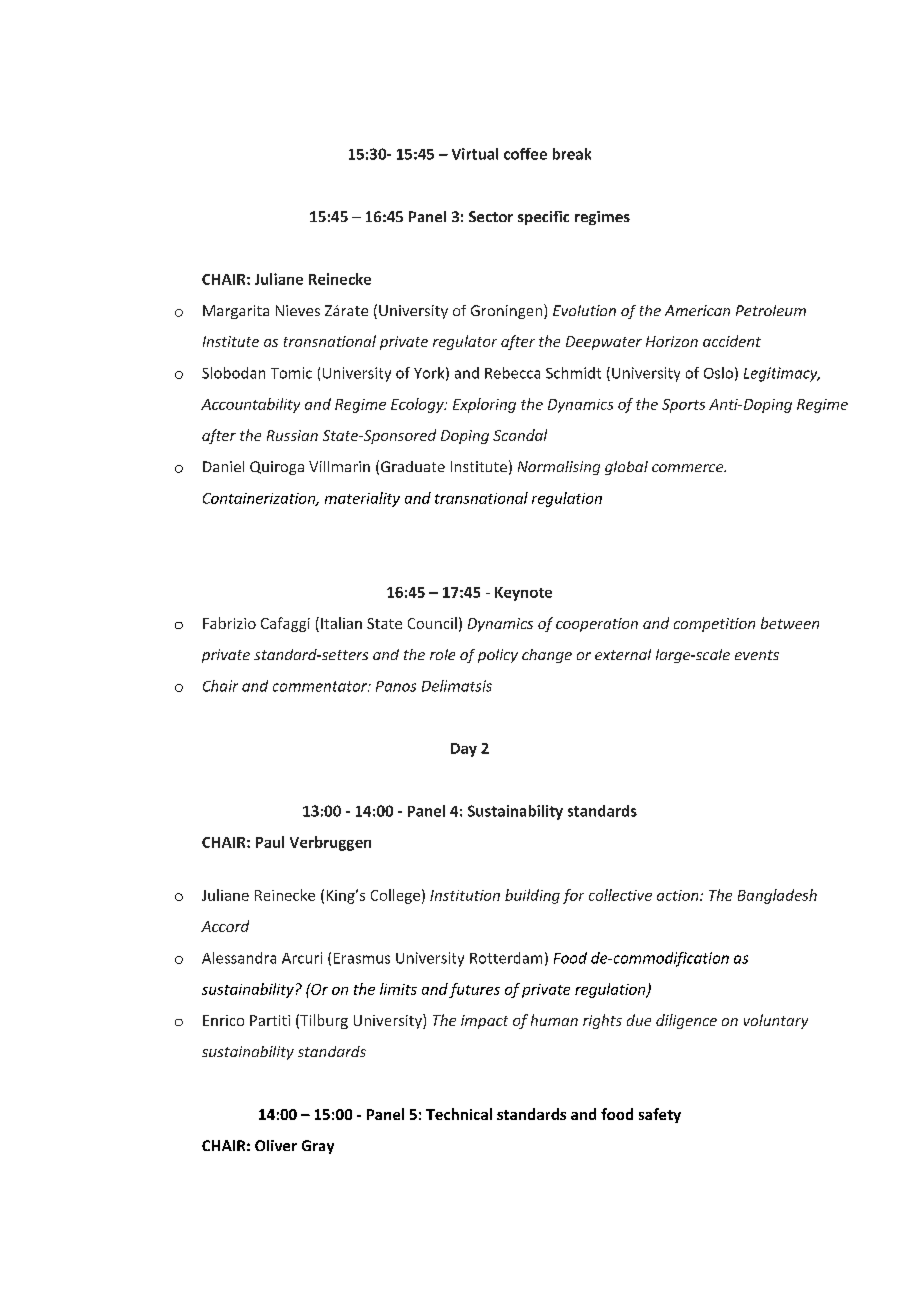 The height and width of the document is (1308, 924). I want to click on American, so click(697, 310).
